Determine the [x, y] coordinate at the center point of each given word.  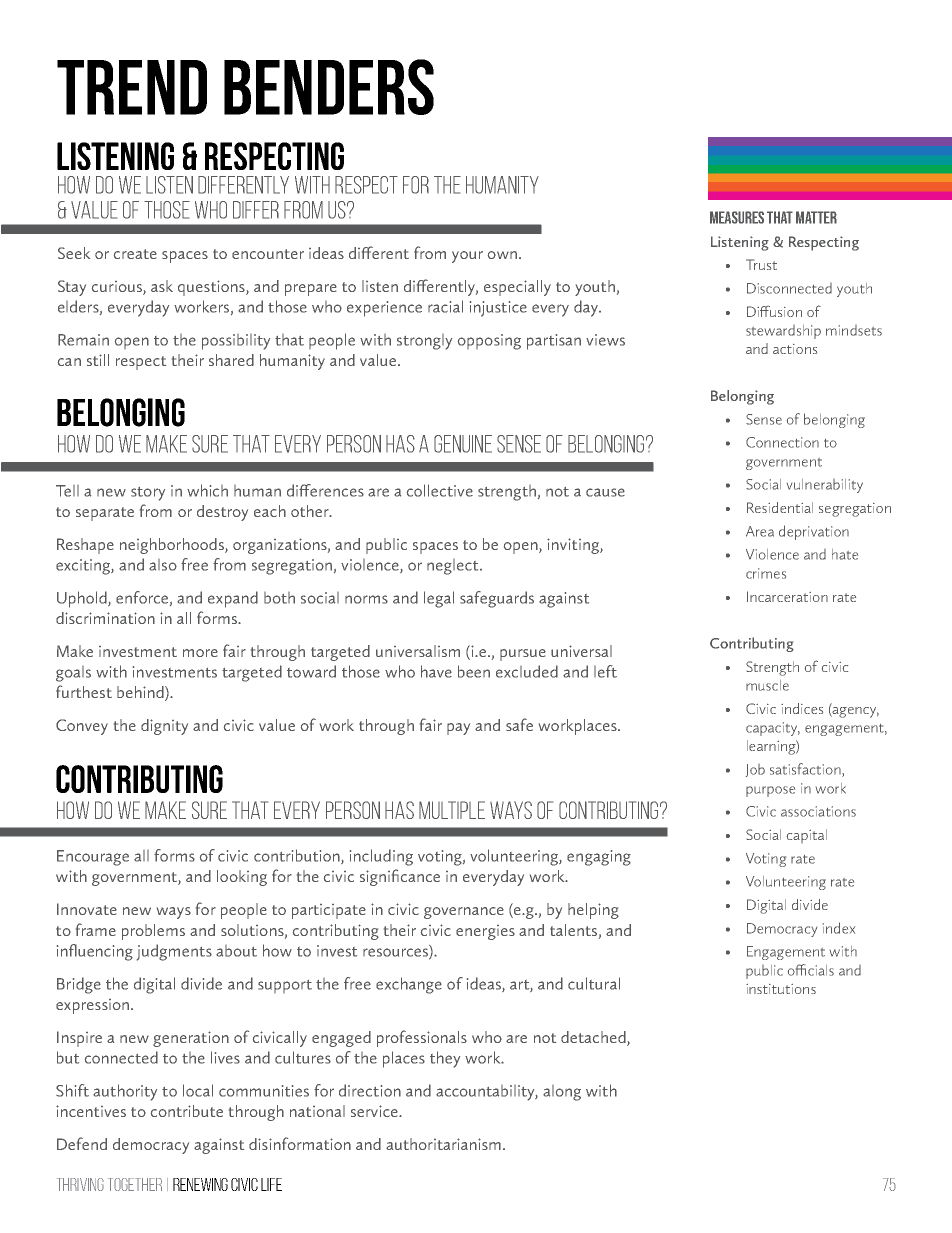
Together [135, 1184]
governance [464, 913]
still [98, 360]
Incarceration [787, 596]
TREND [132, 87]
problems [153, 932]
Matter [816, 217]
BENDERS [329, 87]
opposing [489, 342]
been [474, 671]
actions [795, 349]
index [839, 928]
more [200, 653]
